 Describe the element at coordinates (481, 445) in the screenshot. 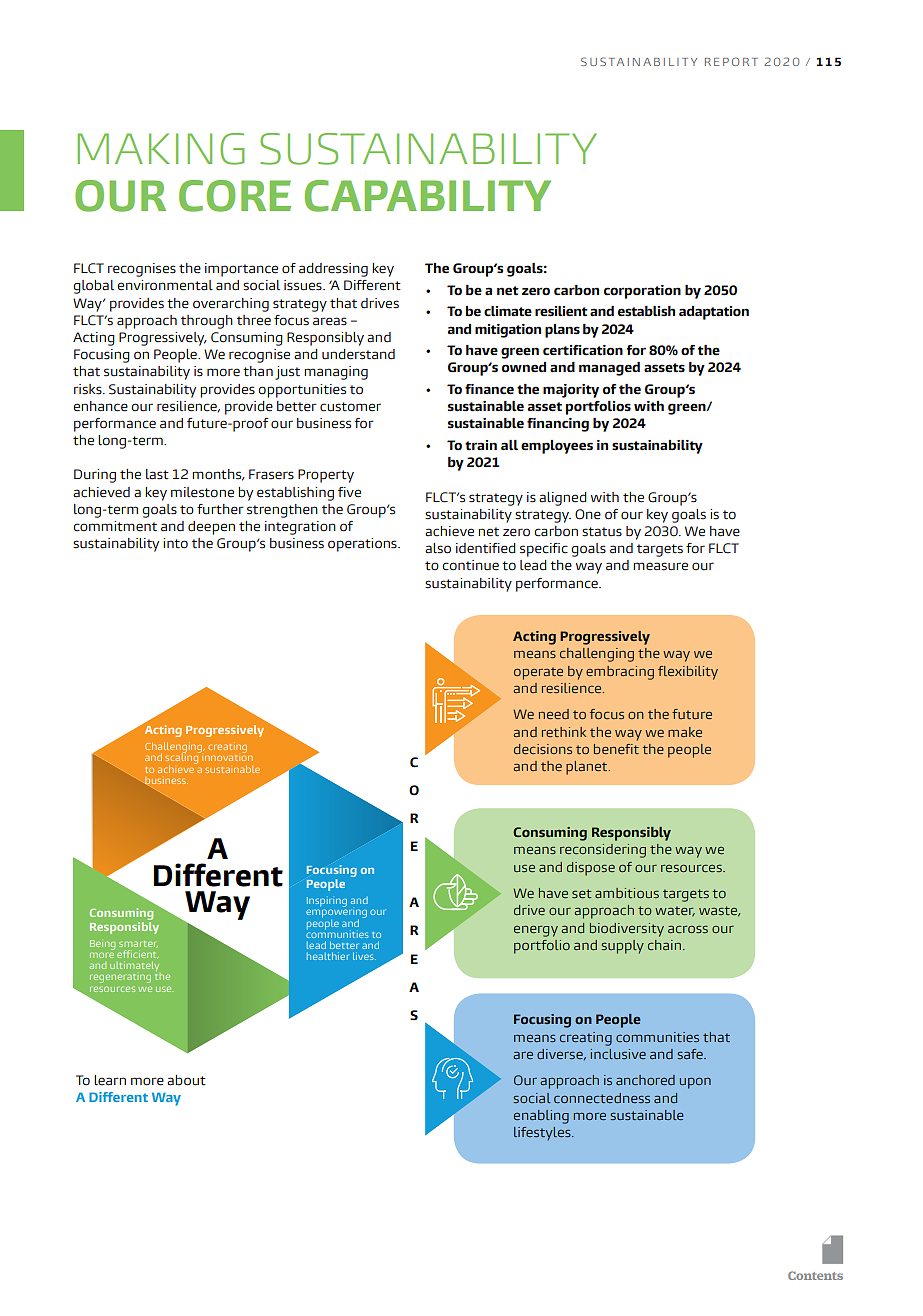

I see `train` at that location.
